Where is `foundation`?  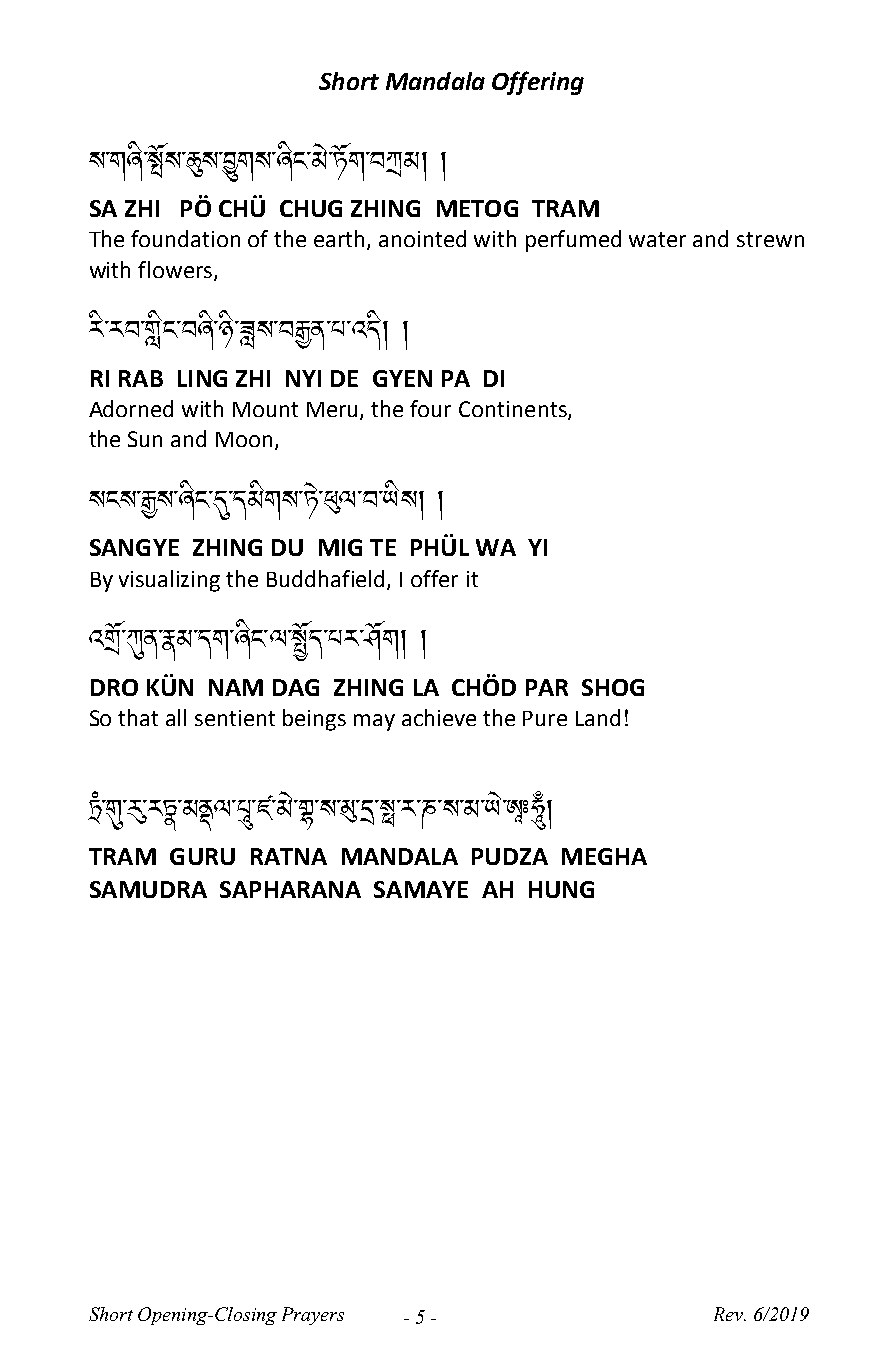
foundation is located at coordinates (185, 238).
